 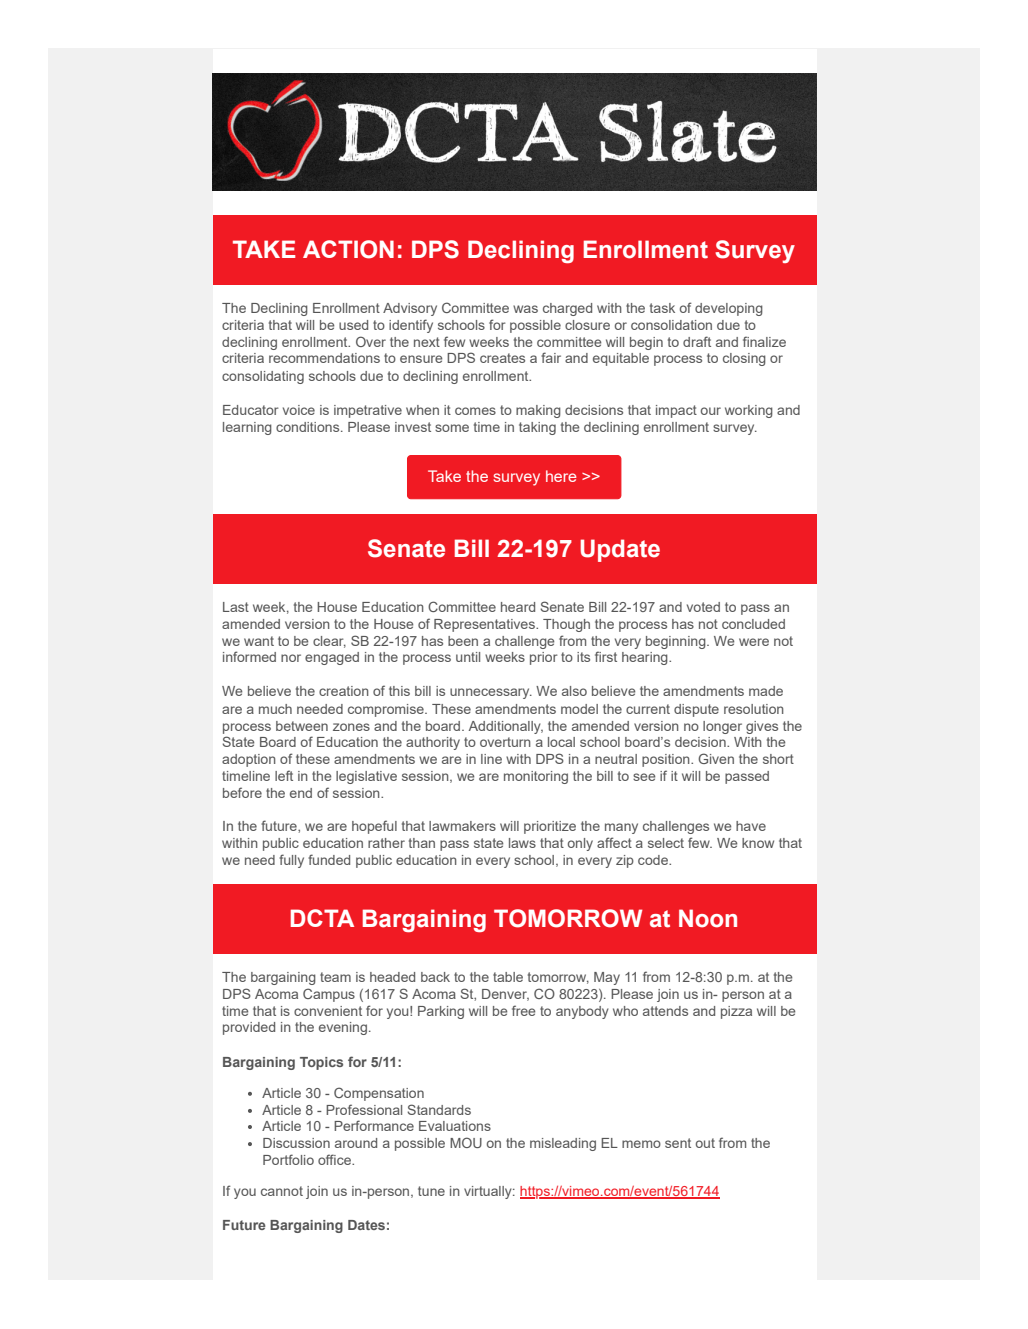 I want to click on our, so click(x=711, y=411).
